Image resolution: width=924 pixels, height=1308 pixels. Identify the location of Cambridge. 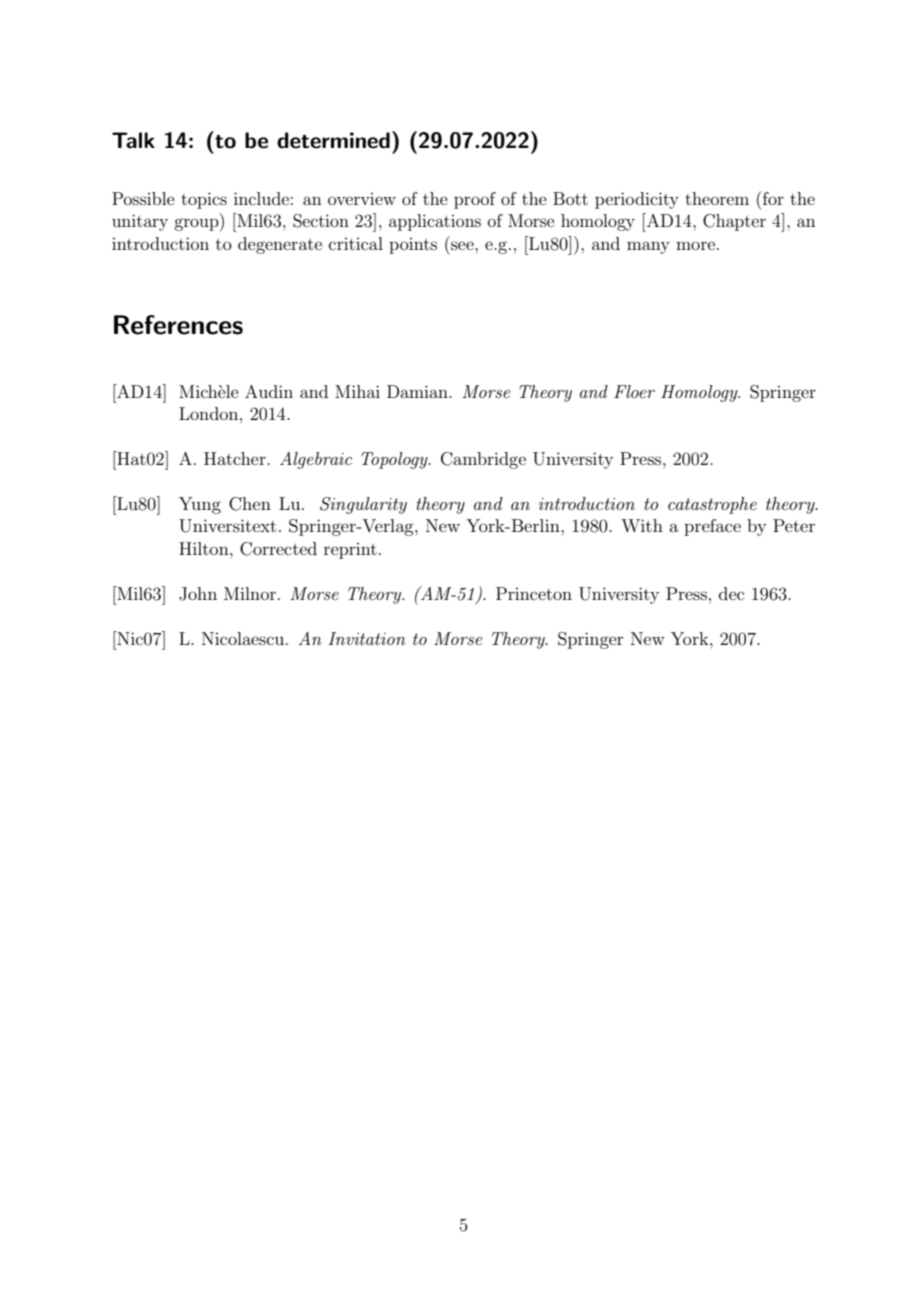
(483, 460).
